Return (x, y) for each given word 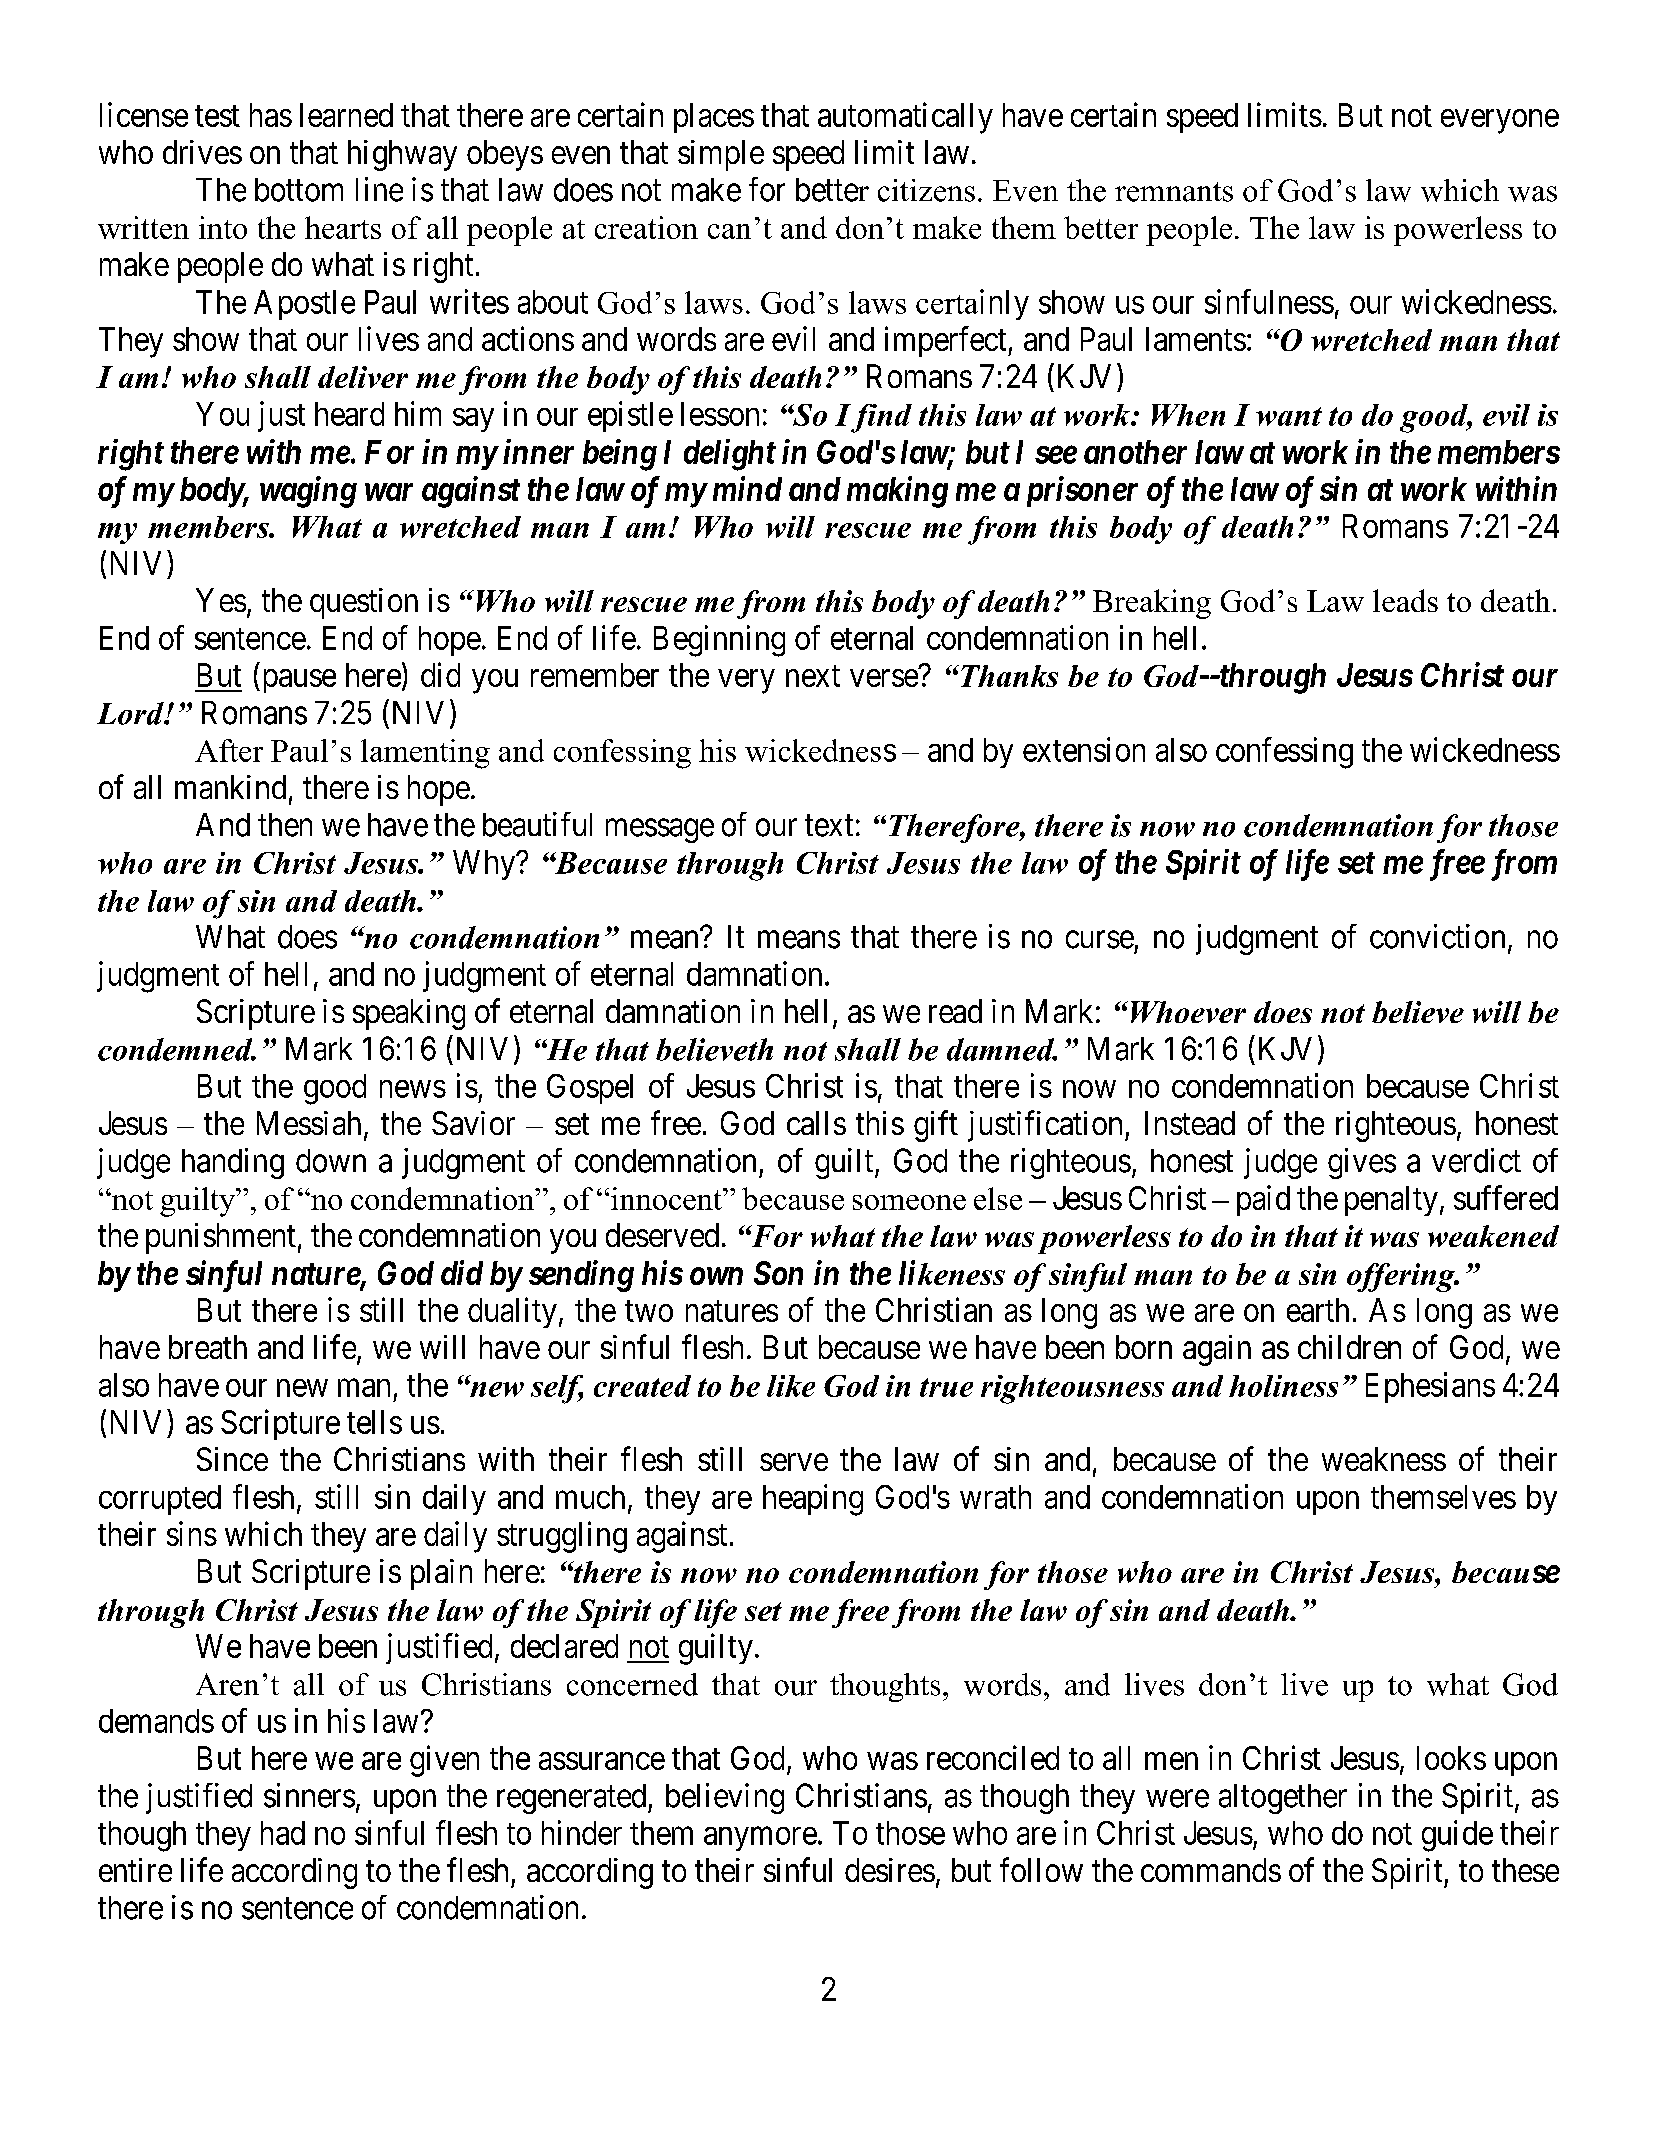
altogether (1283, 1799)
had (283, 1833)
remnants (1174, 192)
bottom (299, 190)
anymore (760, 1839)
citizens (926, 190)
